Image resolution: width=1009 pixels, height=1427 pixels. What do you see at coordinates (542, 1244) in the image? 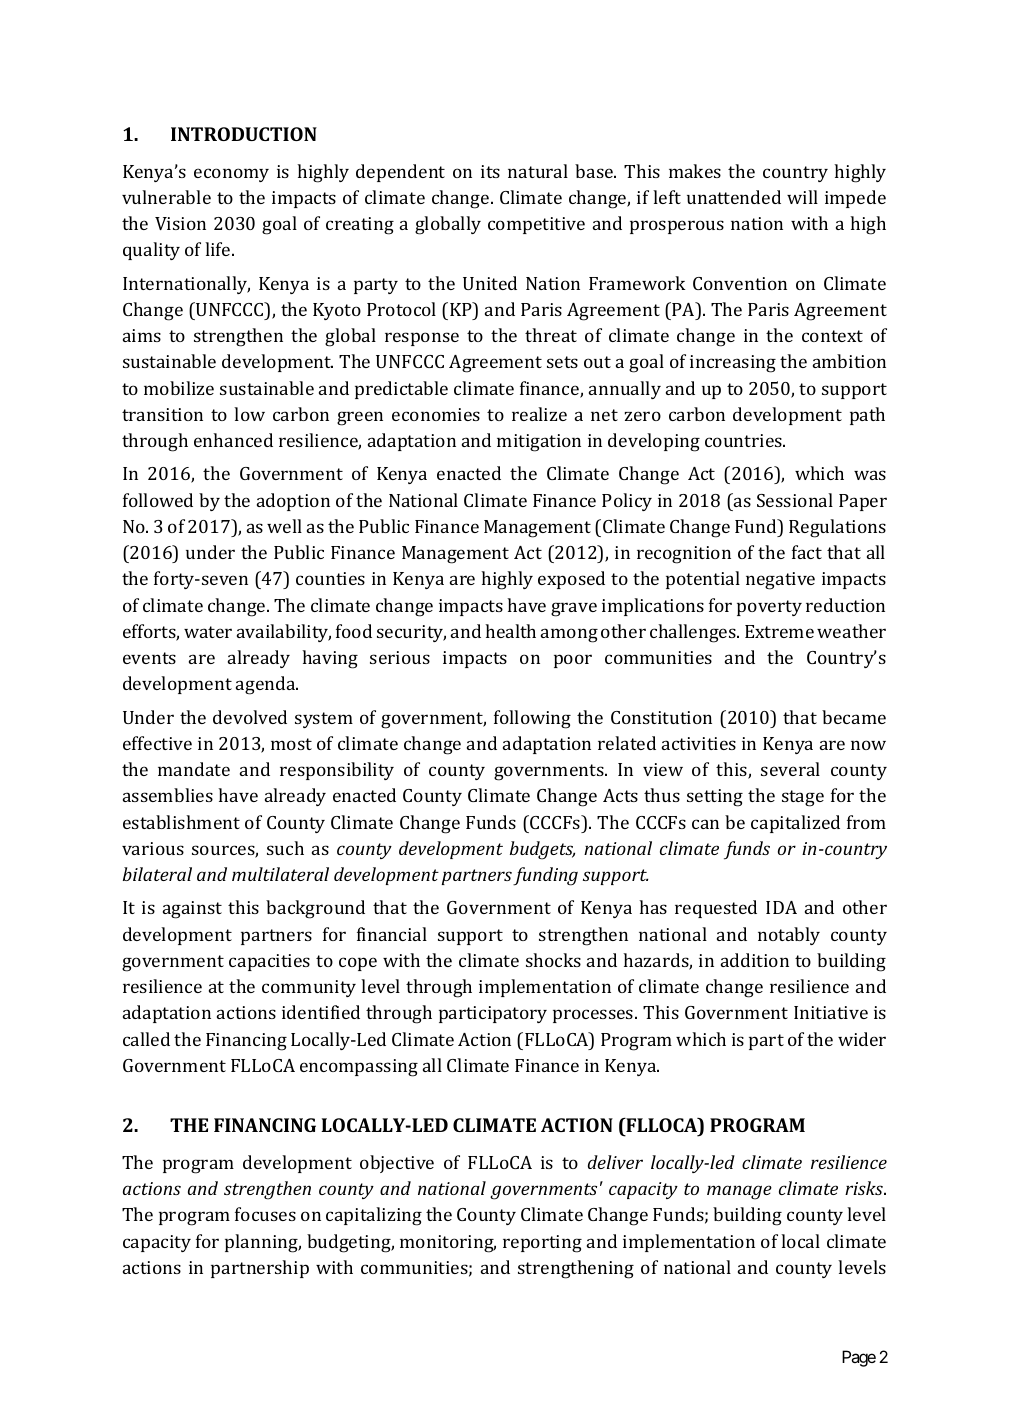
I see `reporting` at bounding box center [542, 1244].
